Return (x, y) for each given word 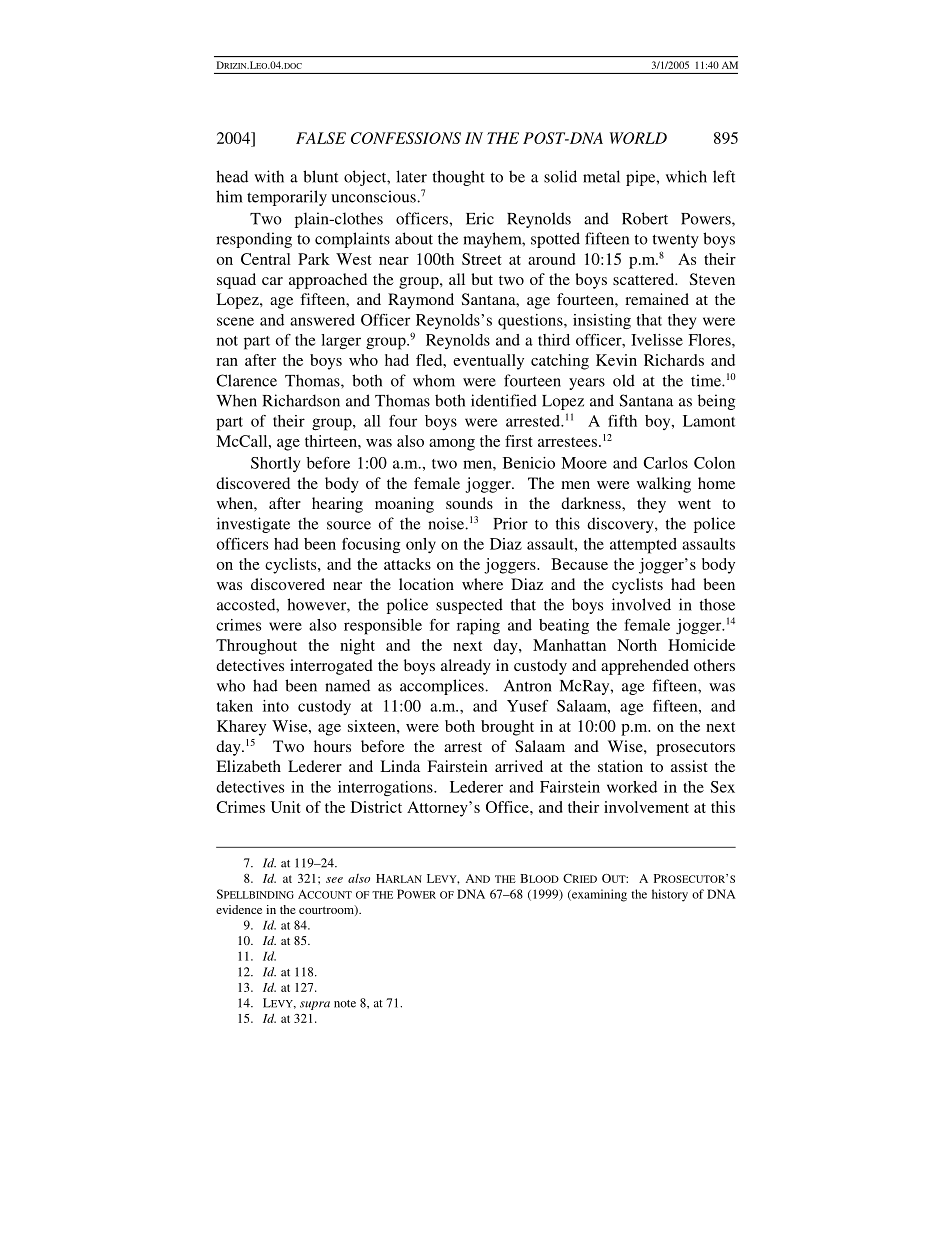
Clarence (246, 380)
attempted (643, 546)
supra (315, 1005)
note (345, 1004)
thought (459, 178)
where (482, 584)
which (686, 176)
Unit (286, 807)
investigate (253, 525)
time (707, 380)
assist (689, 766)
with (269, 176)
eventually (488, 362)
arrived (519, 766)
